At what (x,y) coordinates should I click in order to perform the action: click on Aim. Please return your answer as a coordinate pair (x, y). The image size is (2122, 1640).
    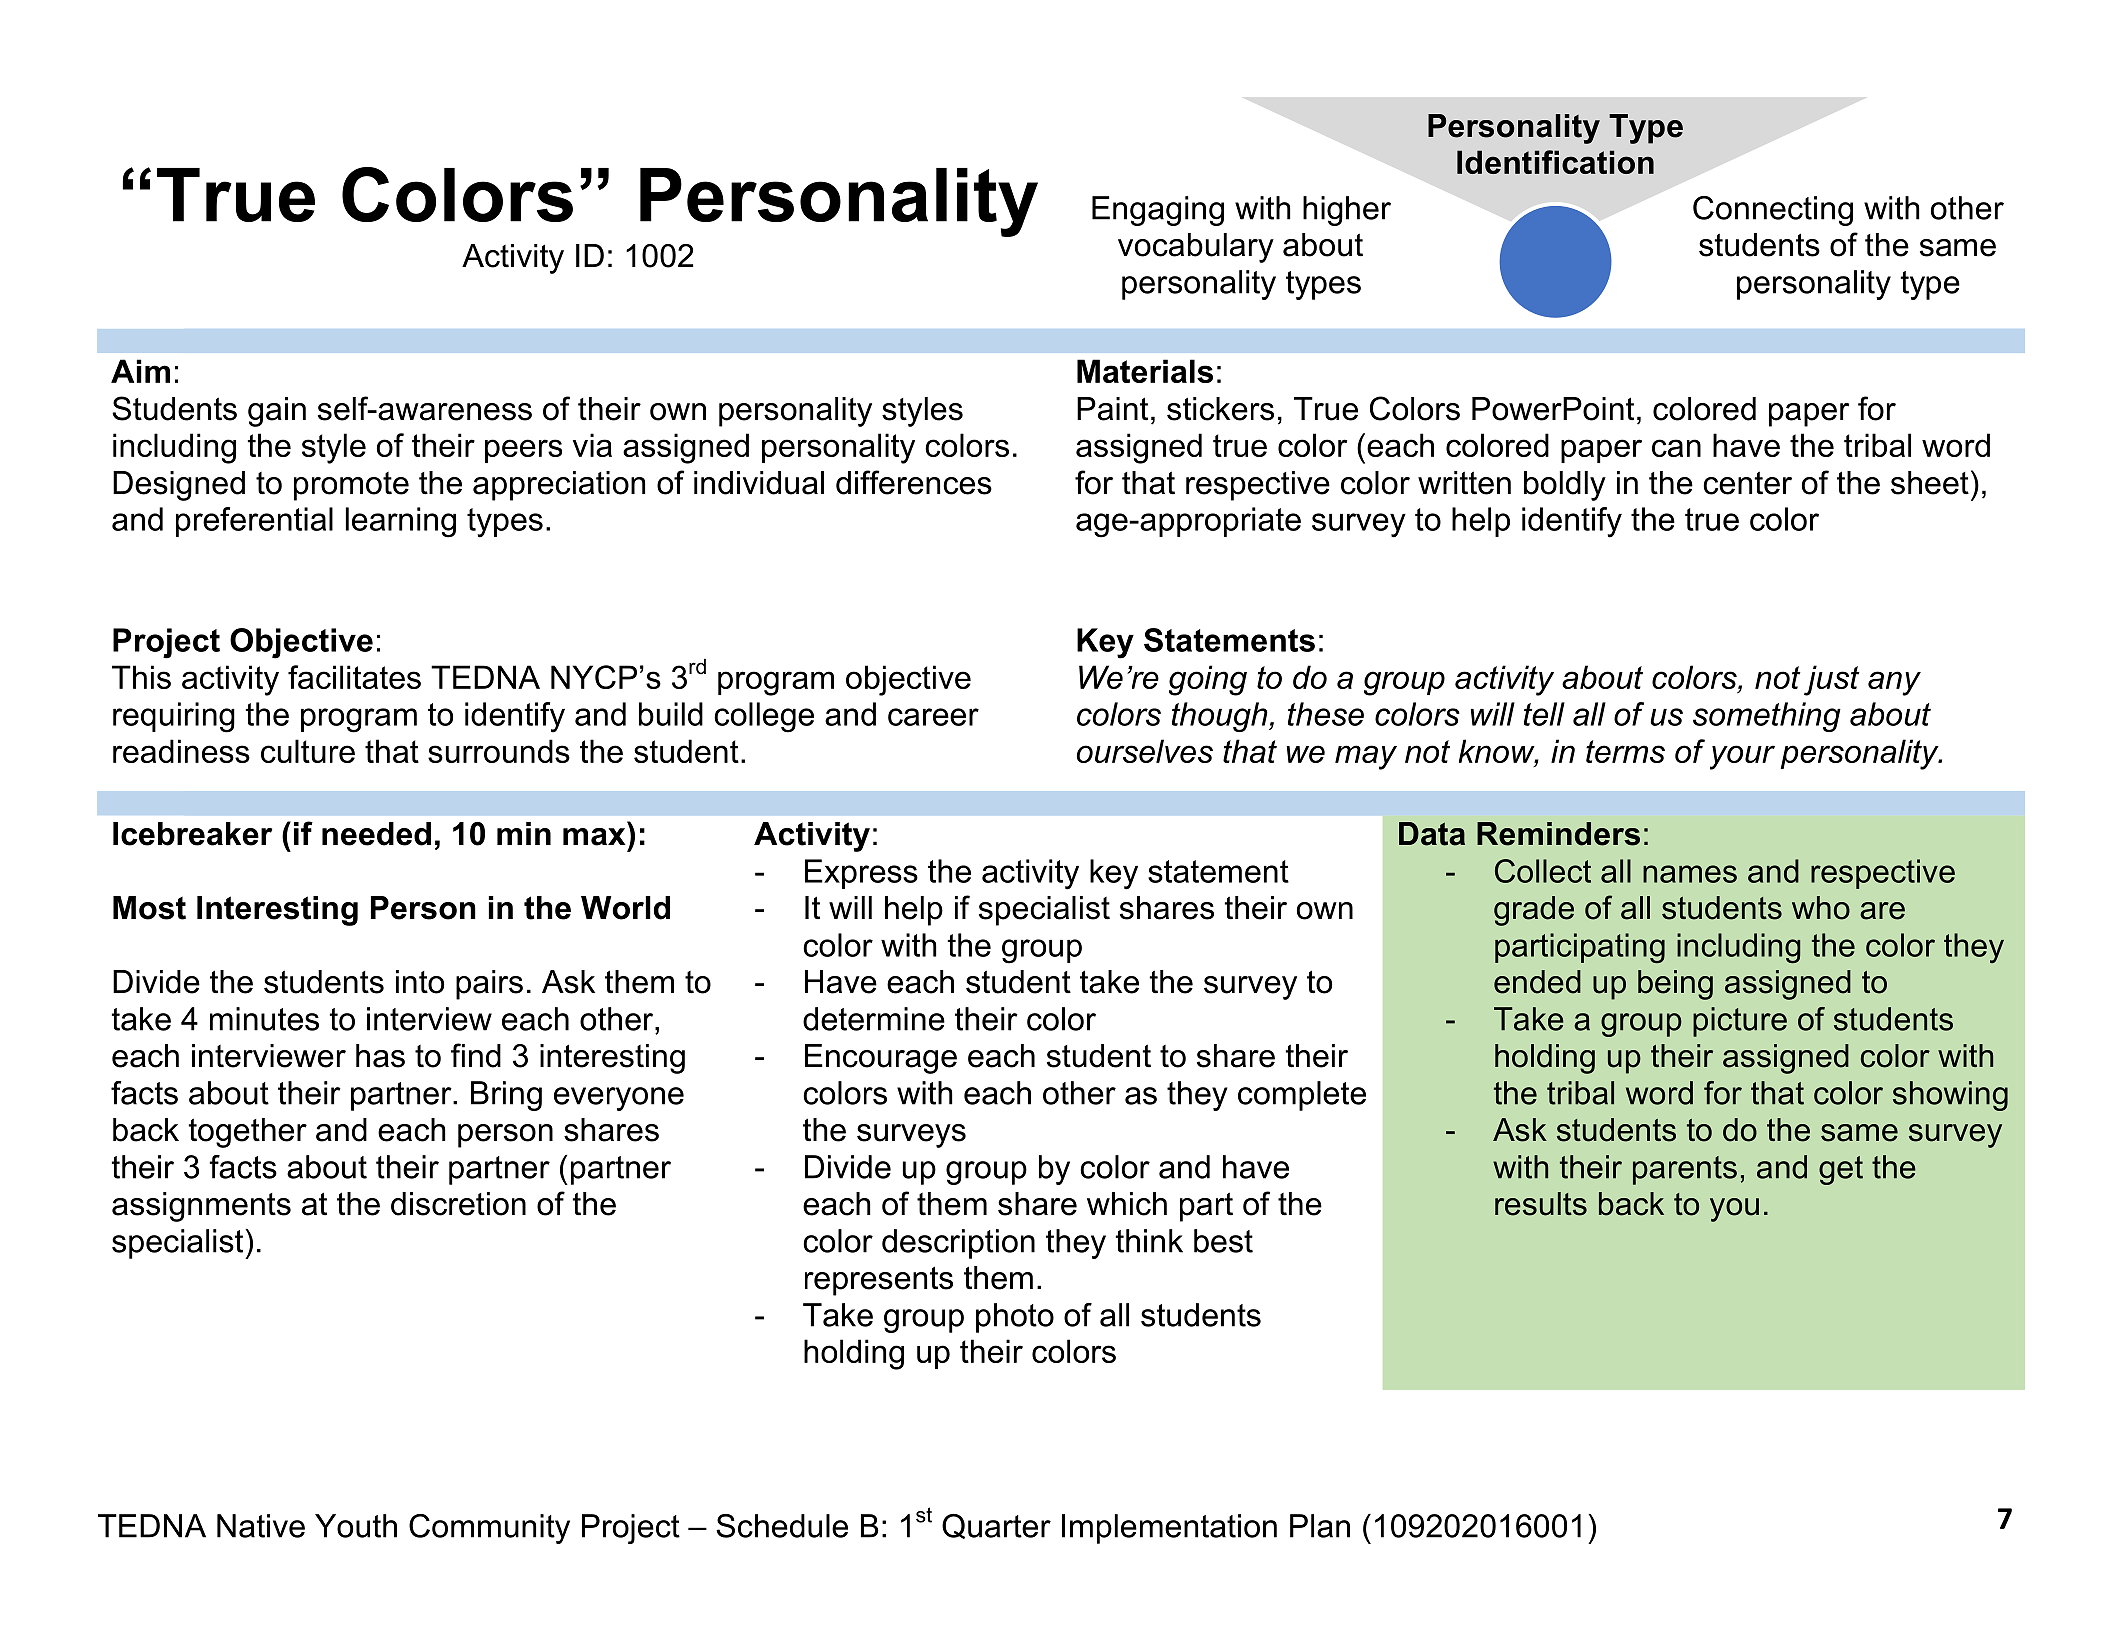
    Looking at the image, I should click on (140, 371).
